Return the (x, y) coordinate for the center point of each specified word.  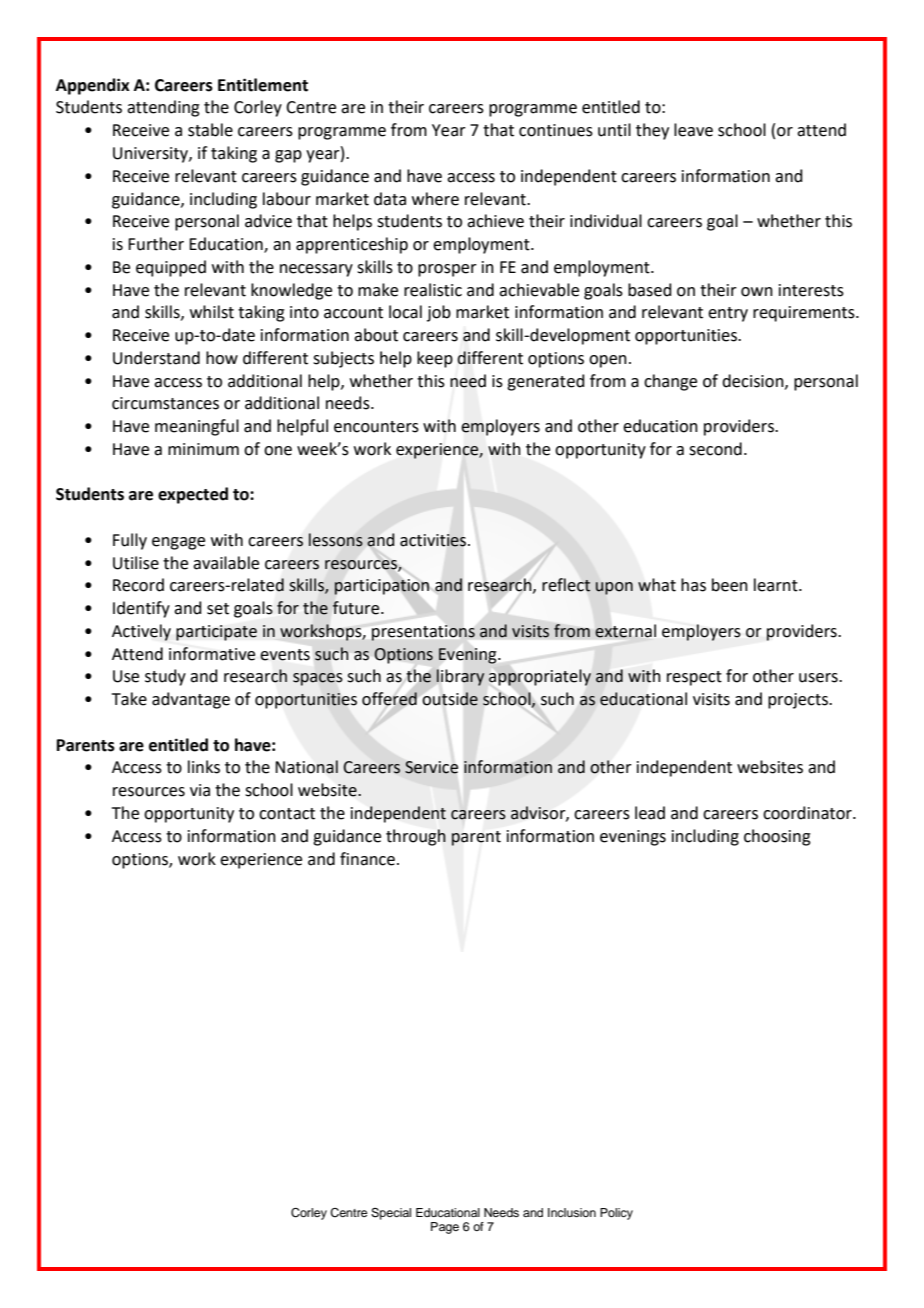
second (715, 449)
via (200, 790)
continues (556, 130)
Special (391, 1214)
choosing (777, 837)
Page (445, 1228)
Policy (616, 1214)
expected (193, 495)
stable (210, 130)
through (416, 837)
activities (434, 540)
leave (693, 130)
